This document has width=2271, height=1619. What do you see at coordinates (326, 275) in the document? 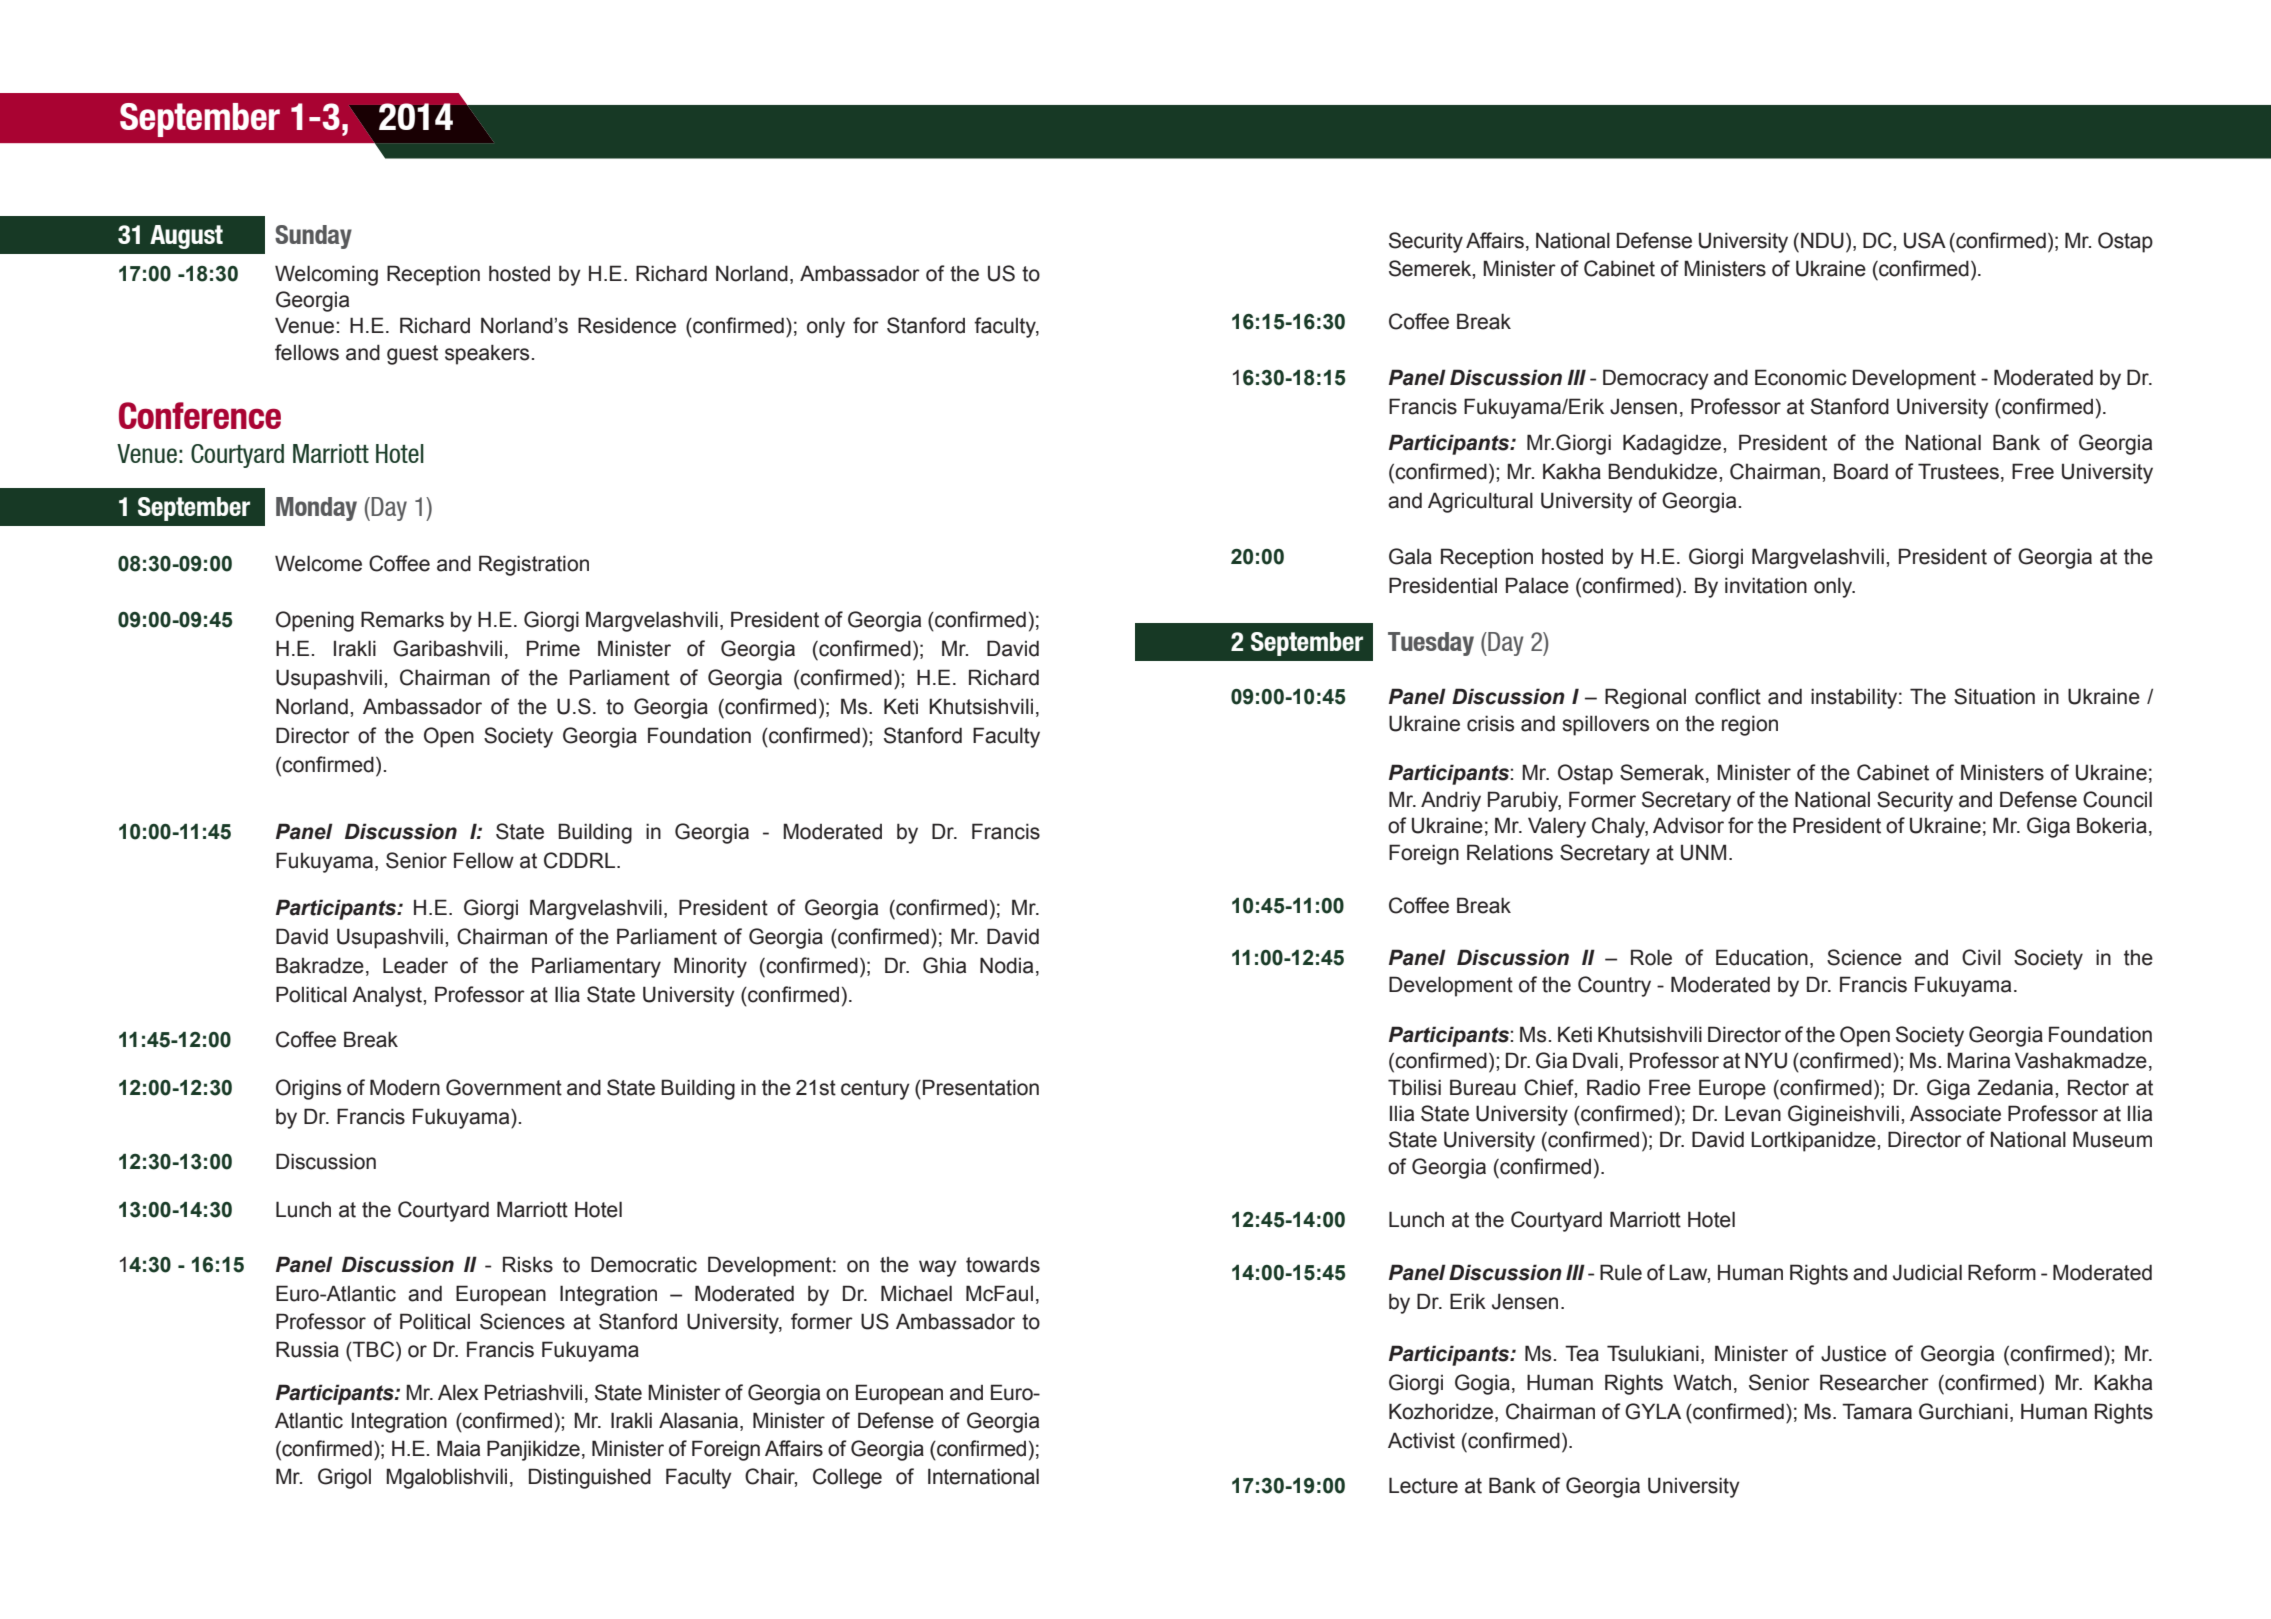
I see `Welcoming` at bounding box center [326, 275].
